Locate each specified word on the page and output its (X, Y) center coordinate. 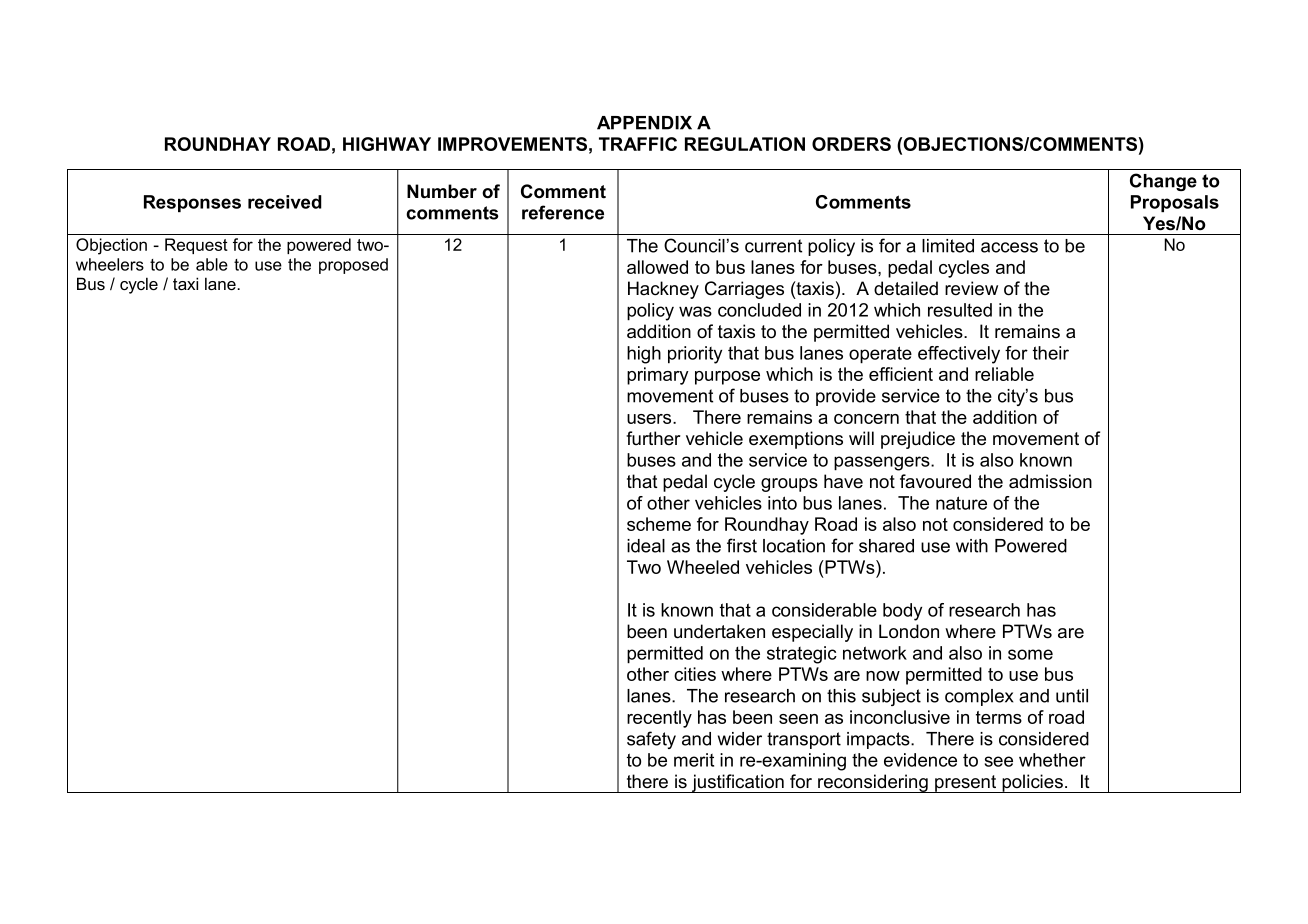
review (971, 288)
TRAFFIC (638, 144)
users (650, 419)
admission (1050, 481)
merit (694, 760)
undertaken (719, 631)
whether (1052, 760)
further (653, 438)
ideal (646, 546)
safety (651, 740)
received (285, 202)
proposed (353, 266)
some (1030, 654)
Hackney (663, 290)
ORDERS (851, 144)
